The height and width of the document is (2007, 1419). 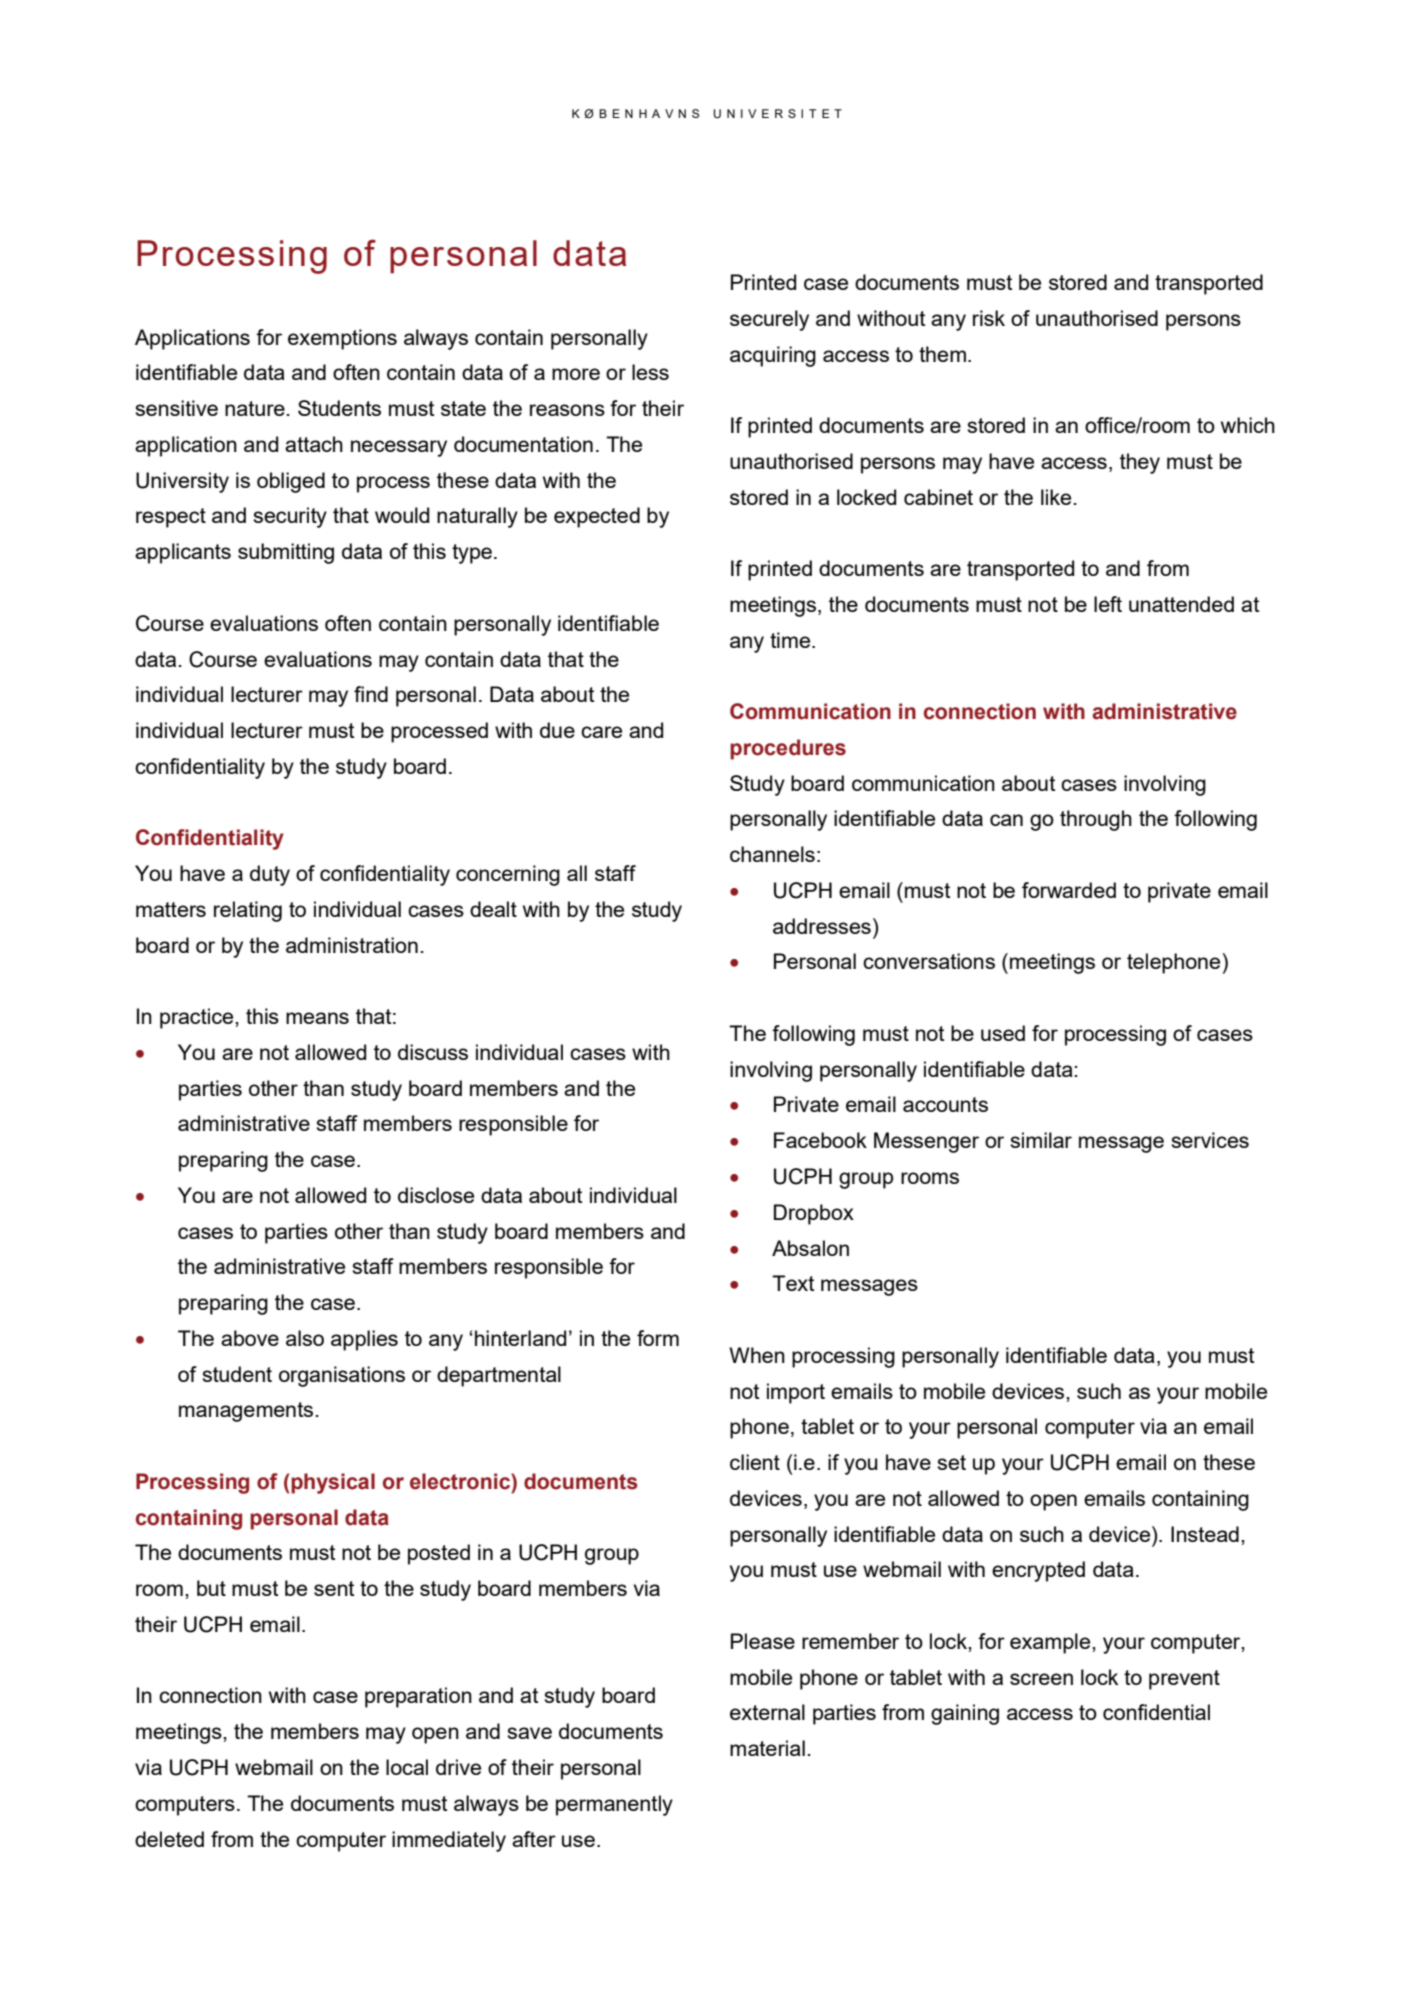 I want to click on similar, so click(x=1041, y=1140).
